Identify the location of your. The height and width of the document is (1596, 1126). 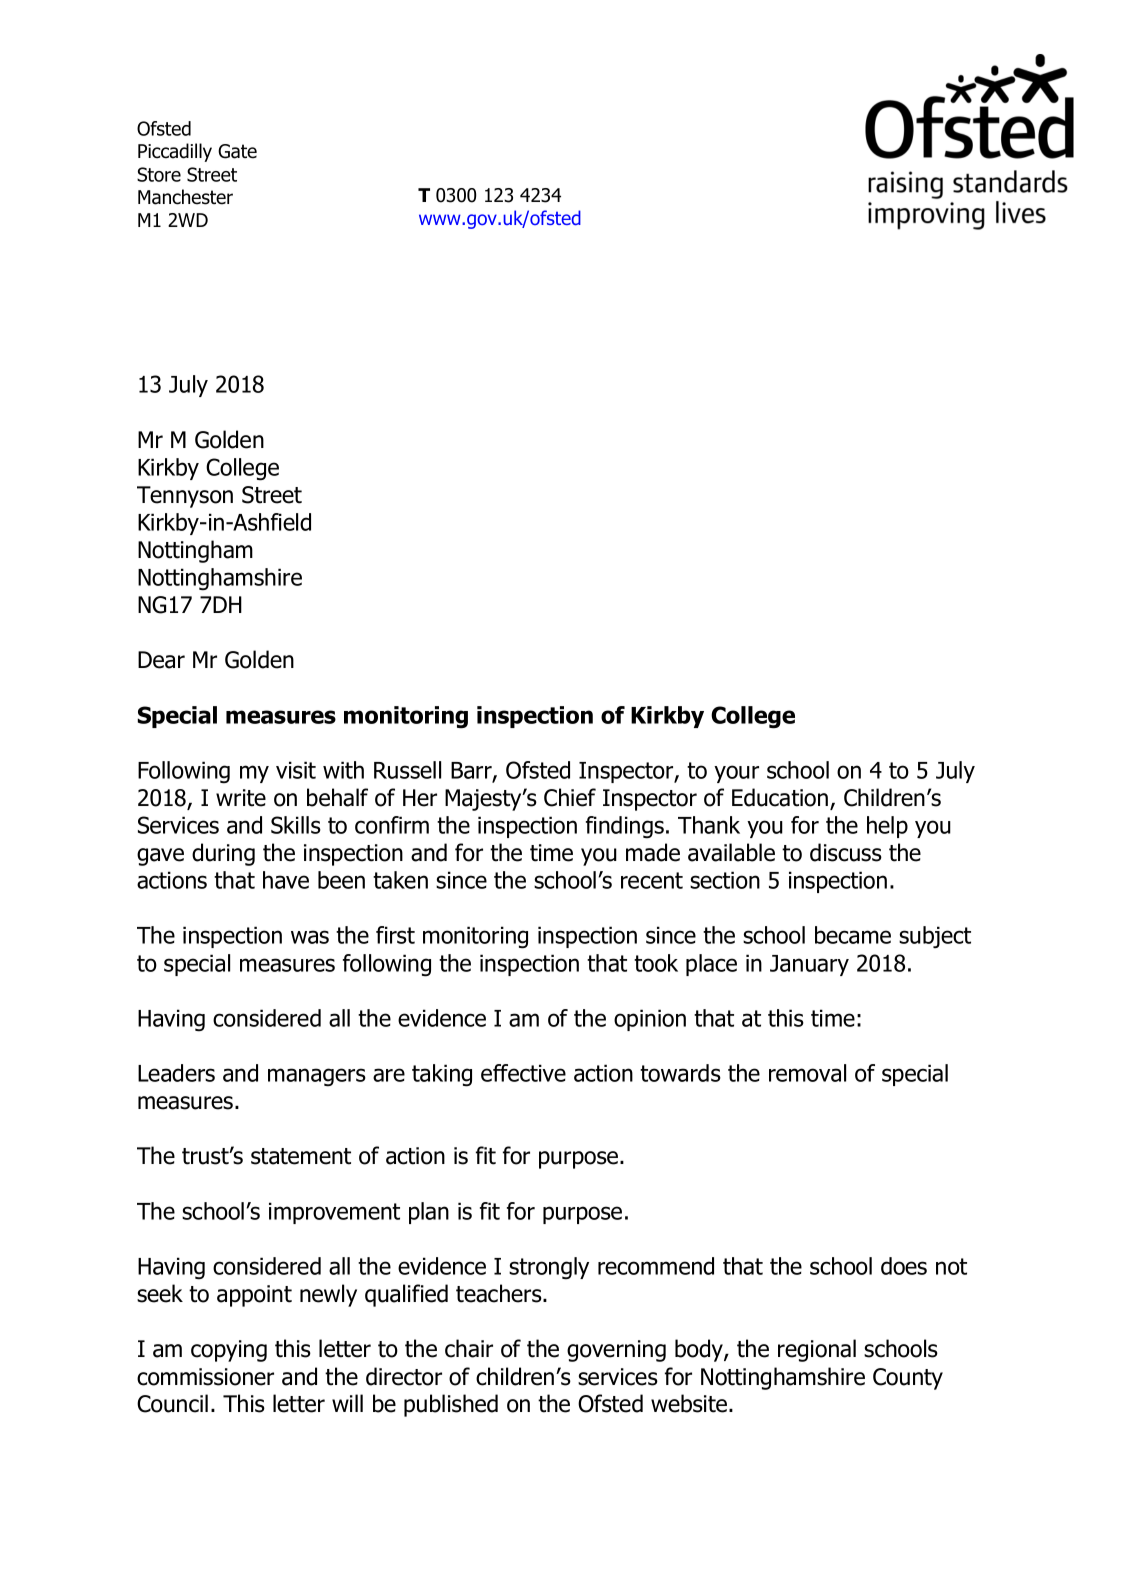
(736, 774).
